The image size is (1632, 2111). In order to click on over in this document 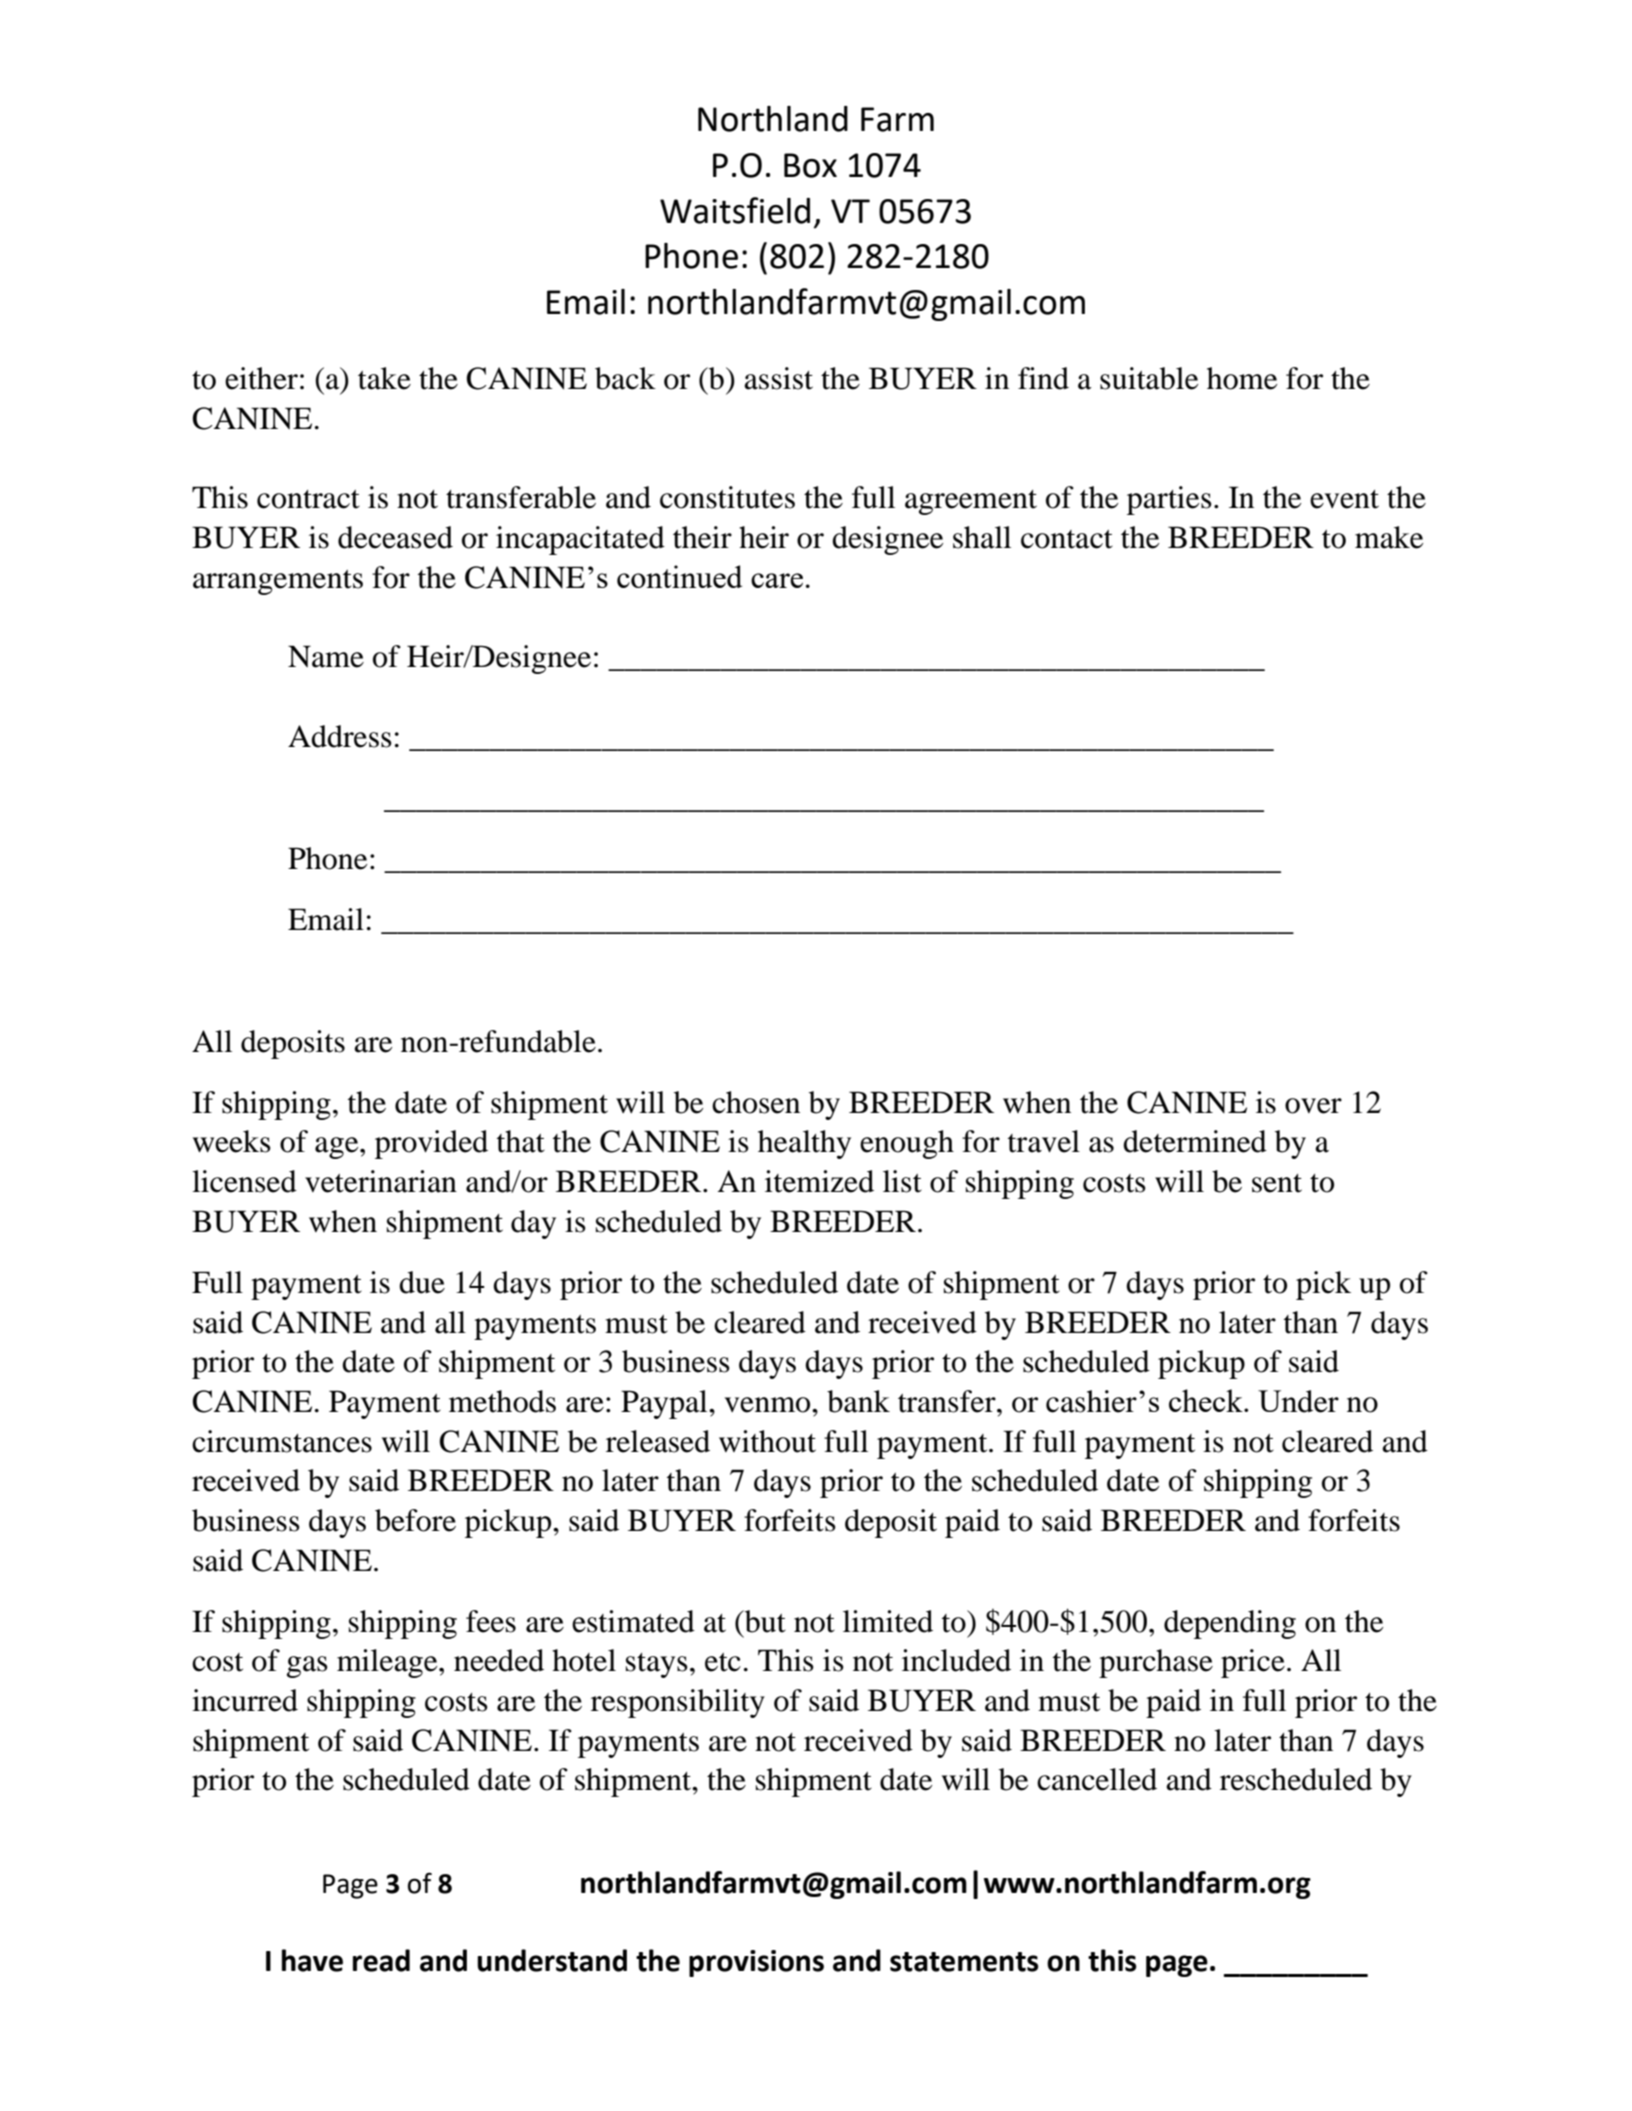, I will do `click(1313, 1106)`.
